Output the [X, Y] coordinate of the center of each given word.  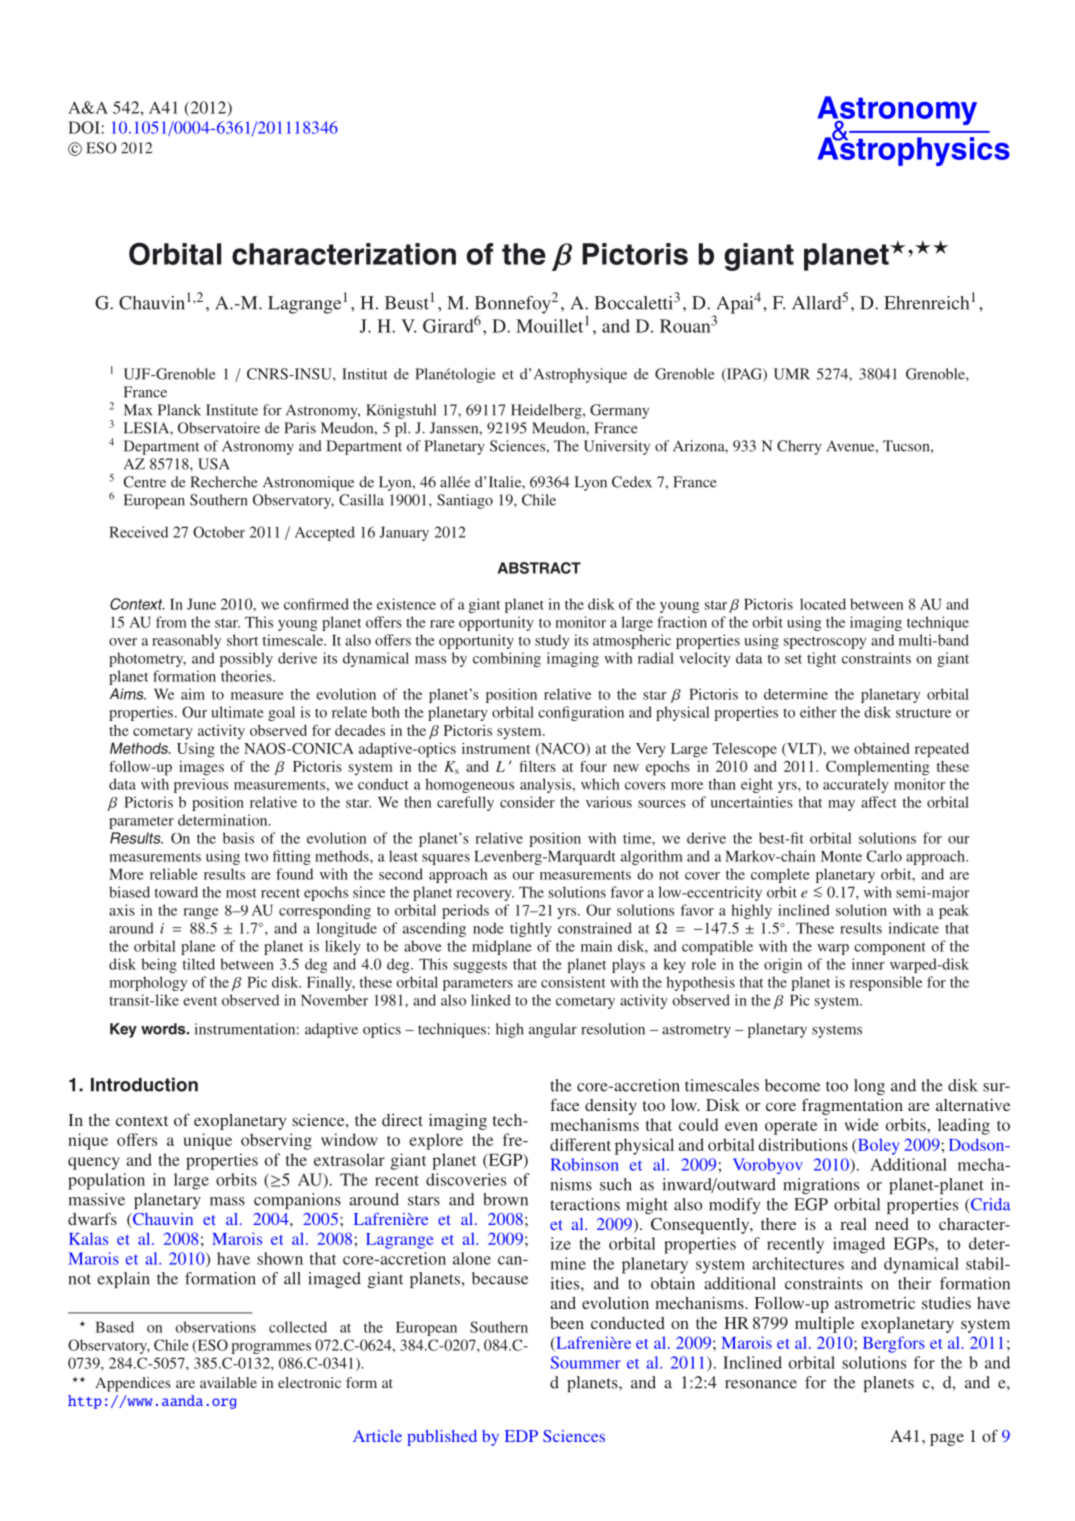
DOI [84, 127]
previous [201, 785]
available [228, 1382]
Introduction [144, 1084]
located [823, 604]
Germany [619, 411]
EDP [521, 1436]
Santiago [465, 501]
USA [214, 464]
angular [553, 1030]
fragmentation [852, 1106]
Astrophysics [914, 150]
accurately [856, 785]
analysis [547, 785]
